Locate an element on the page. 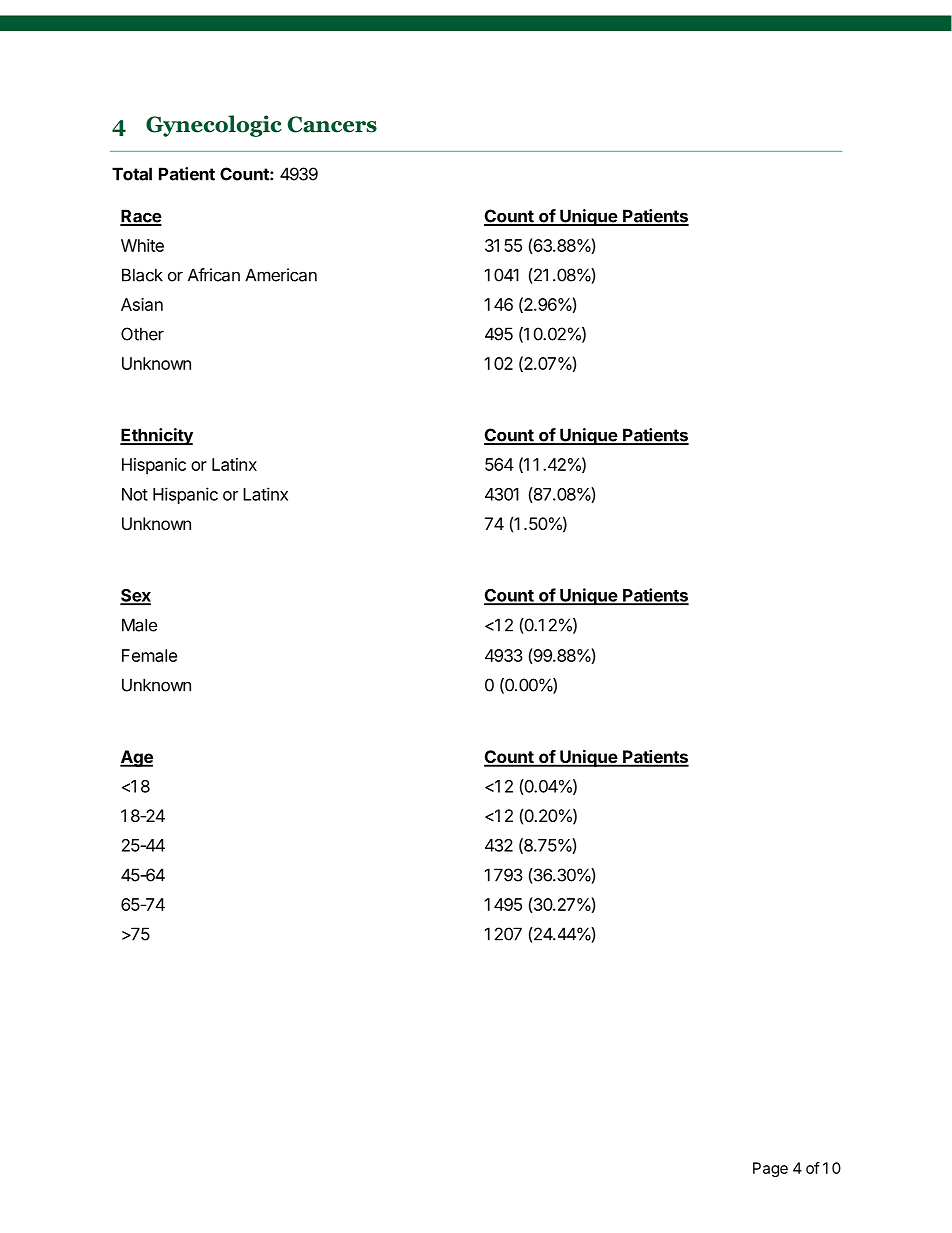  Asian is located at coordinates (142, 304).
